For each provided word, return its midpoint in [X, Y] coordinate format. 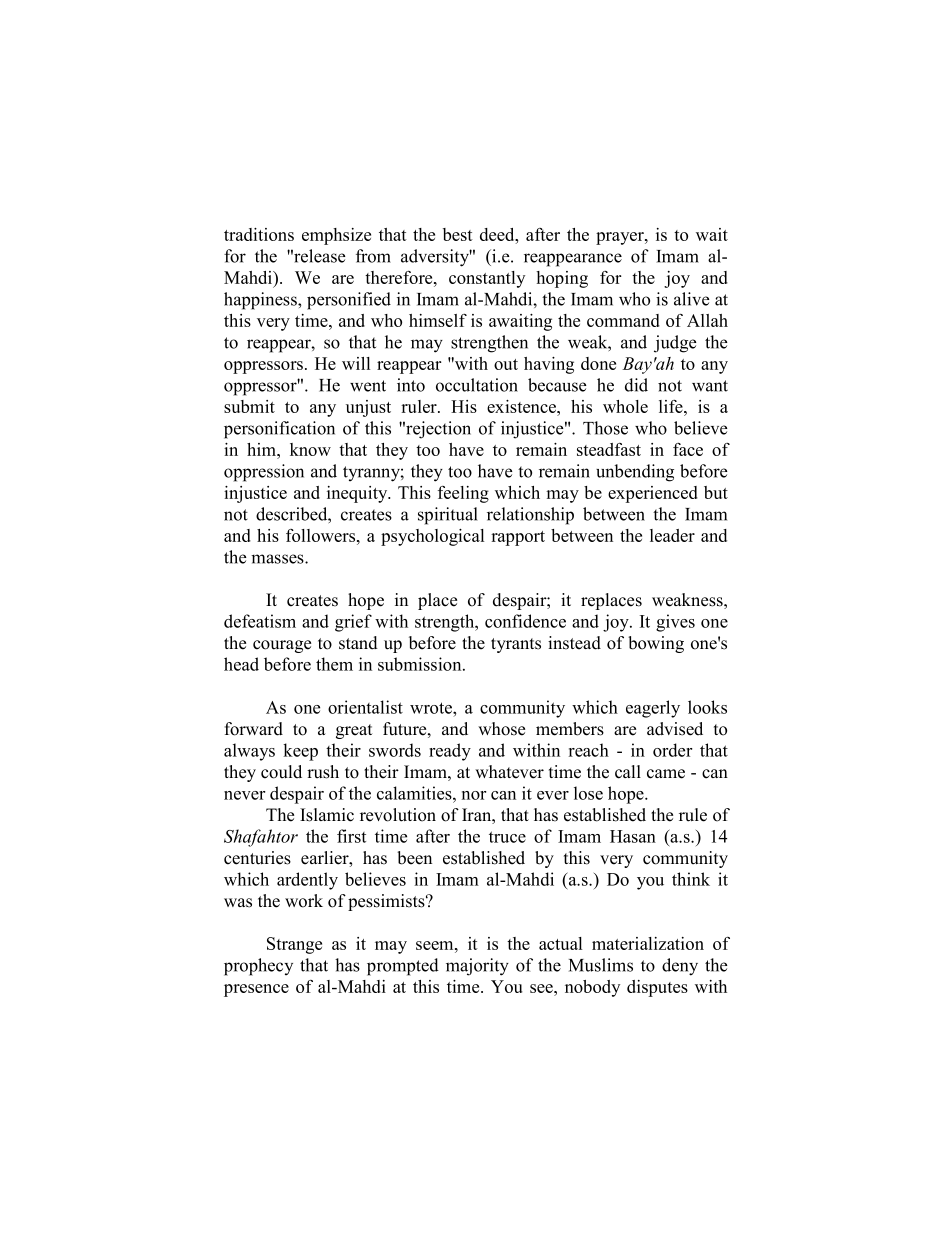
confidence [525, 621]
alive [692, 299]
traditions [259, 234]
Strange [294, 945]
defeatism [260, 621]
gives [675, 623]
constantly [487, 279]
